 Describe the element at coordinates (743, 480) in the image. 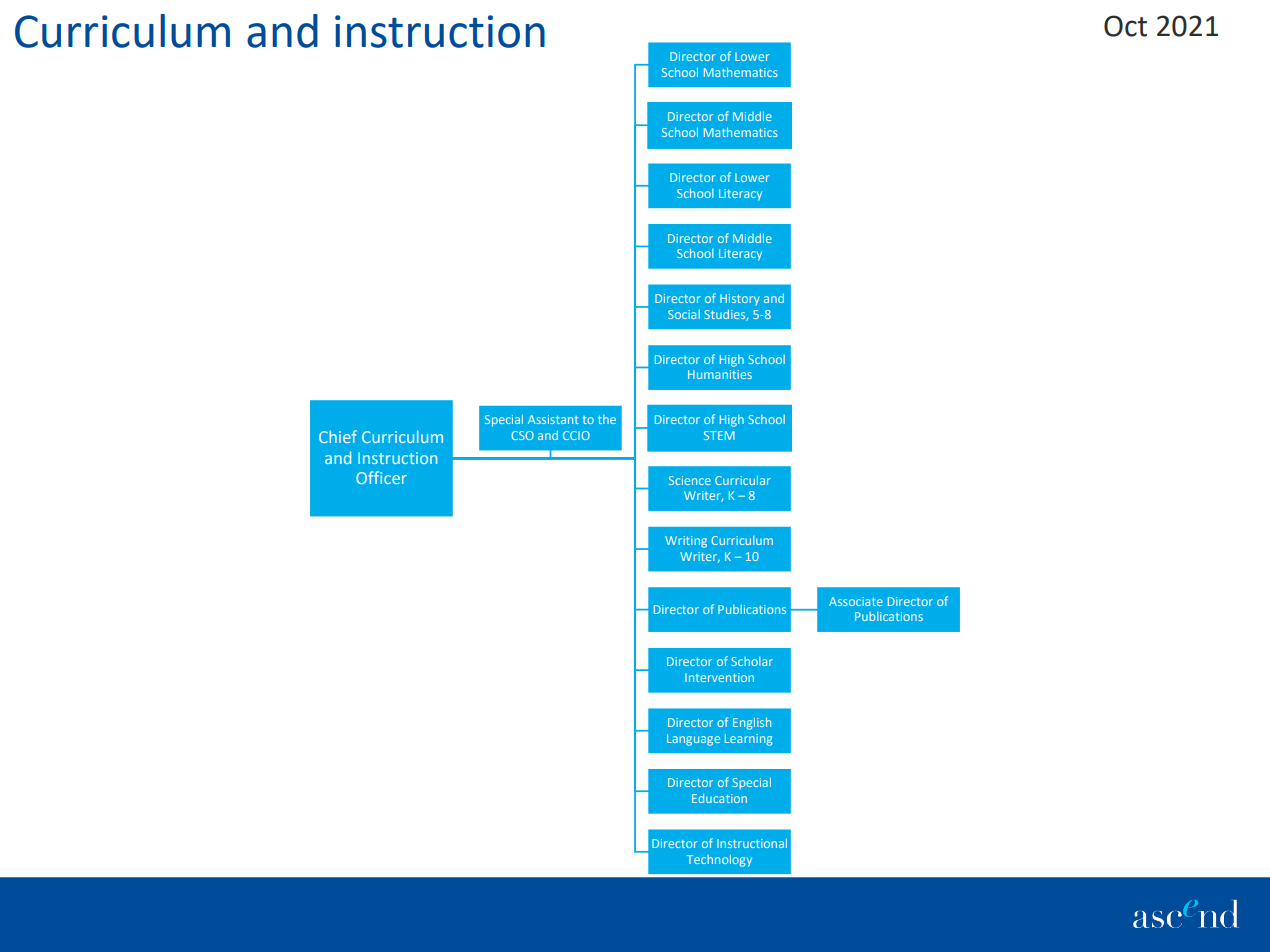

I see `Curricular` at that location.
